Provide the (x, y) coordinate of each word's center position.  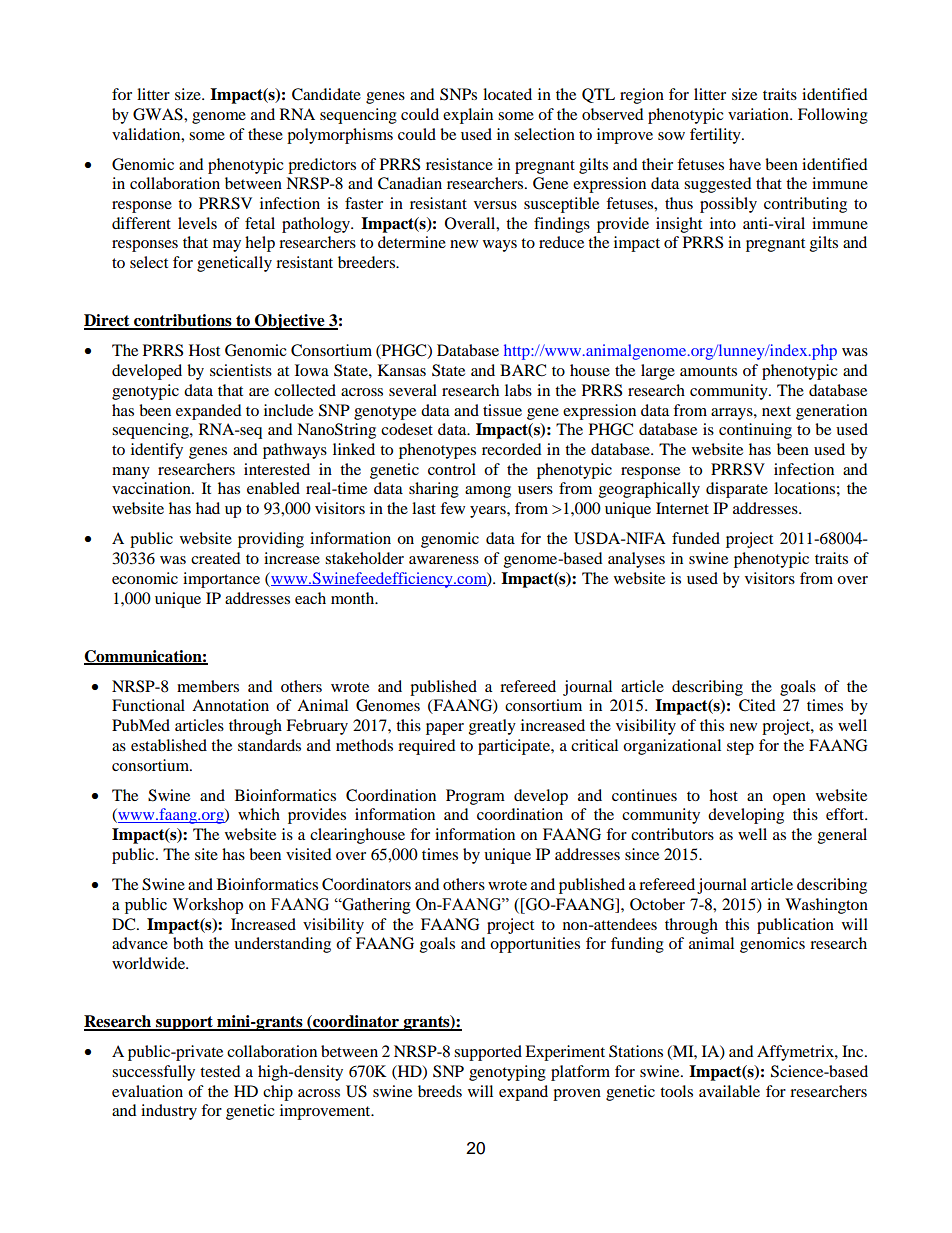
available (729, 1091)
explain (468, 116)
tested (220, 1071)
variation (759, 114)
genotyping (507, 1073)
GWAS (159, 114)
